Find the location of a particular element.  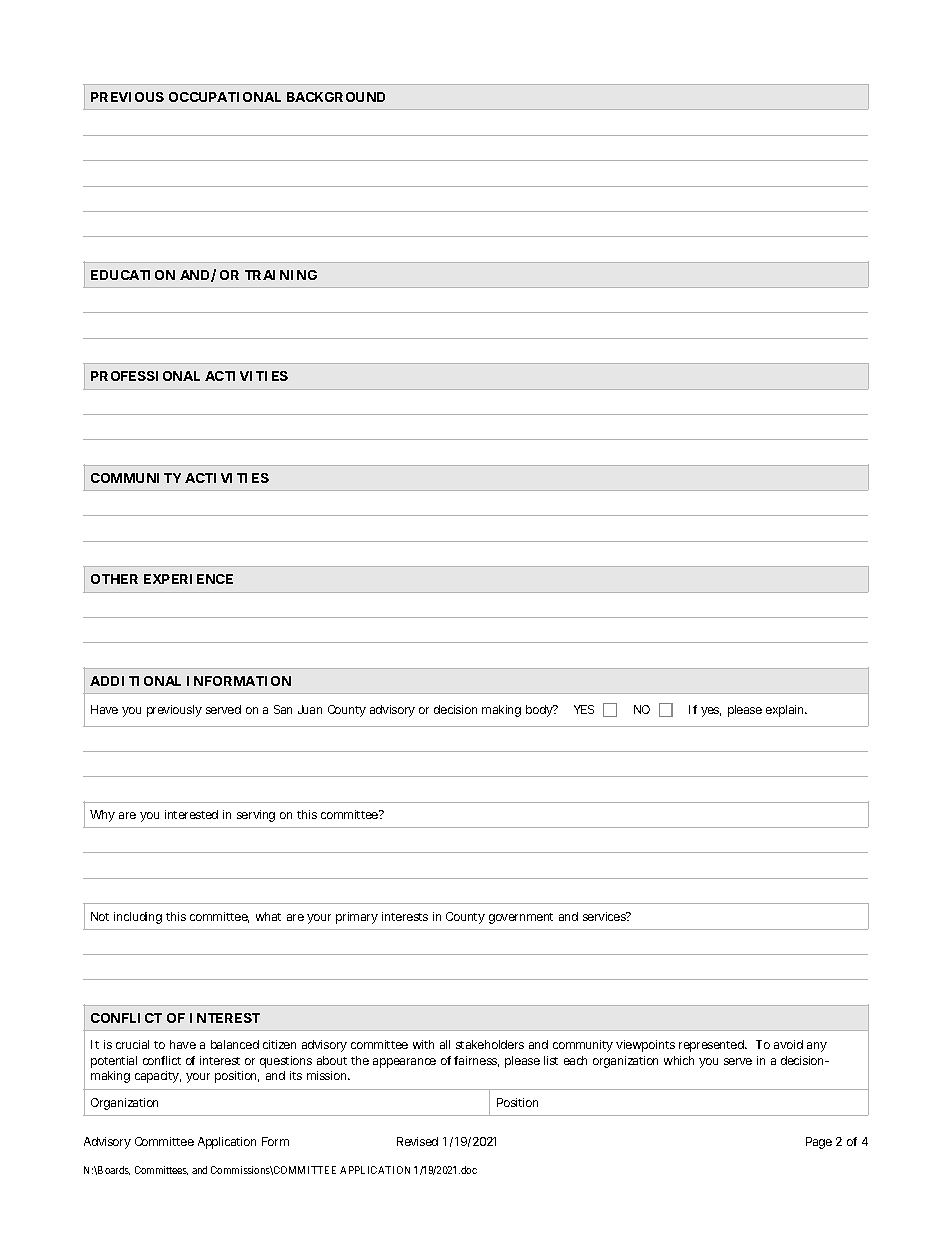

EDUCATION is located at coordinates (133, 275).
